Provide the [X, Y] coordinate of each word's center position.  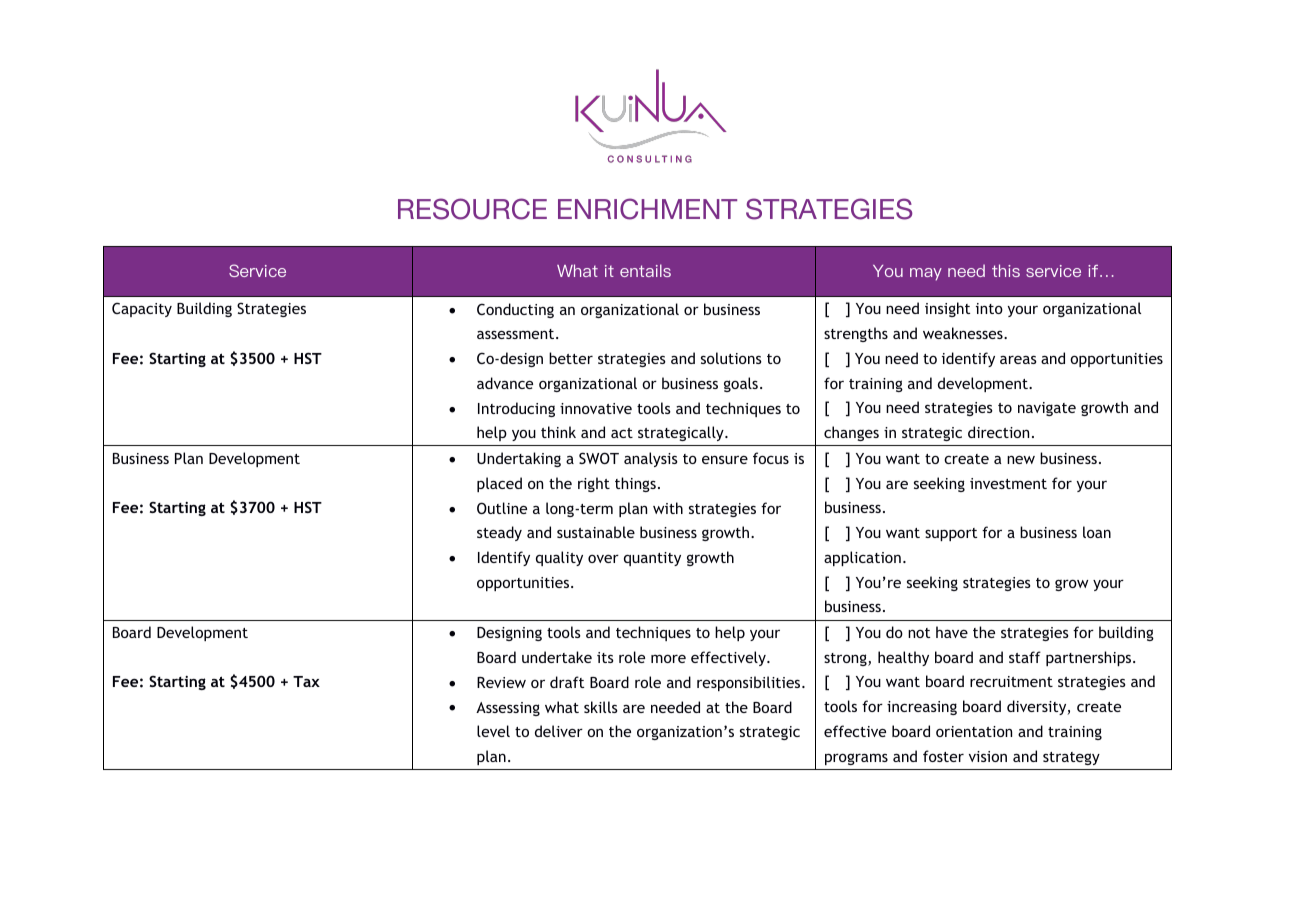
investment [1008, 483]
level [493, 731]
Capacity [142, 309]
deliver [559, 731]
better [571, 358]
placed [499, 484]
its [605, 657]
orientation [974, 731]
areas [1018, 360]
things [635, 484]
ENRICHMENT [647, 209]
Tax [306, 681]
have [952, 632]
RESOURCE [472, 209]
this [1006, 270]
